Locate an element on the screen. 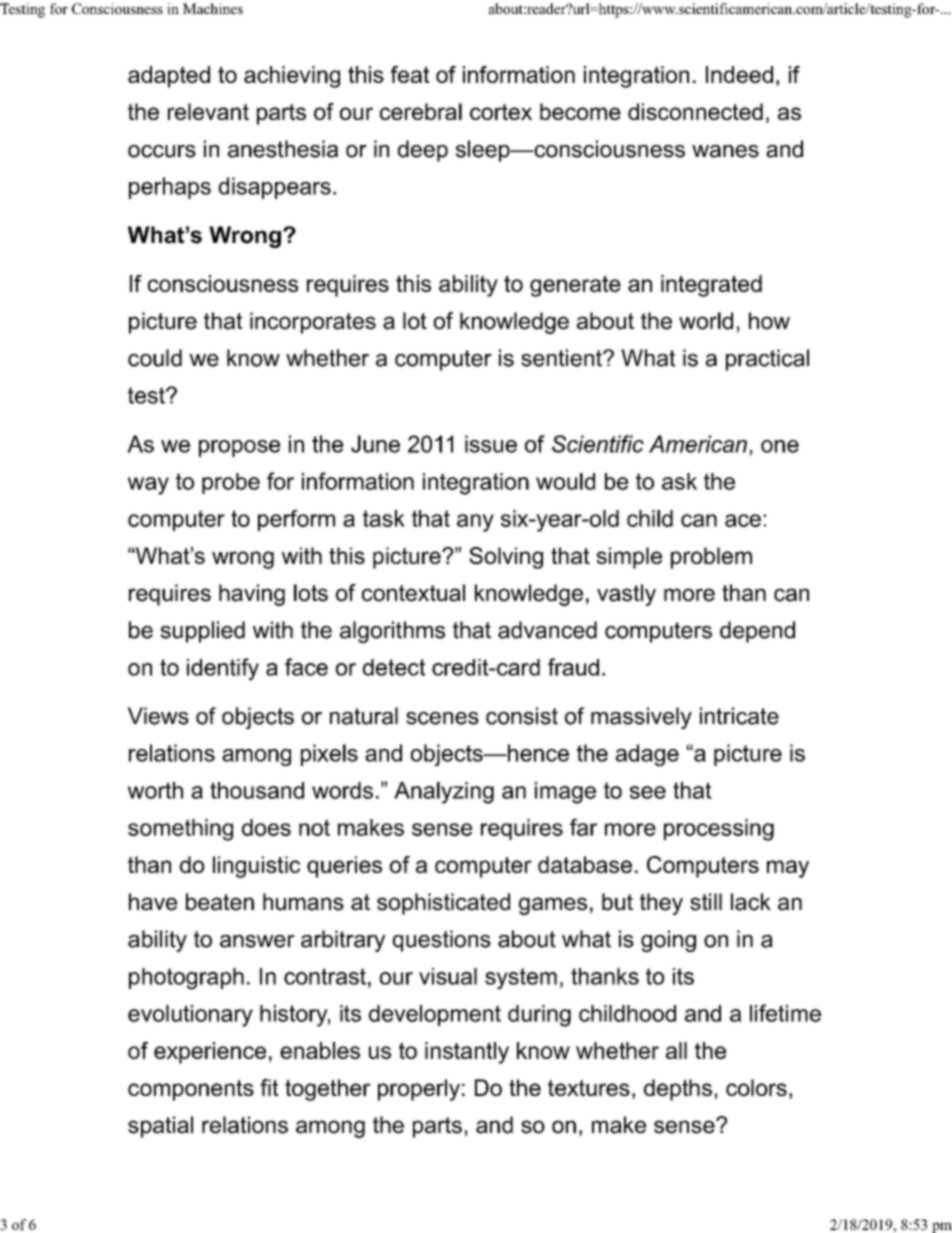  problem is located at coordinates (711, 558).
